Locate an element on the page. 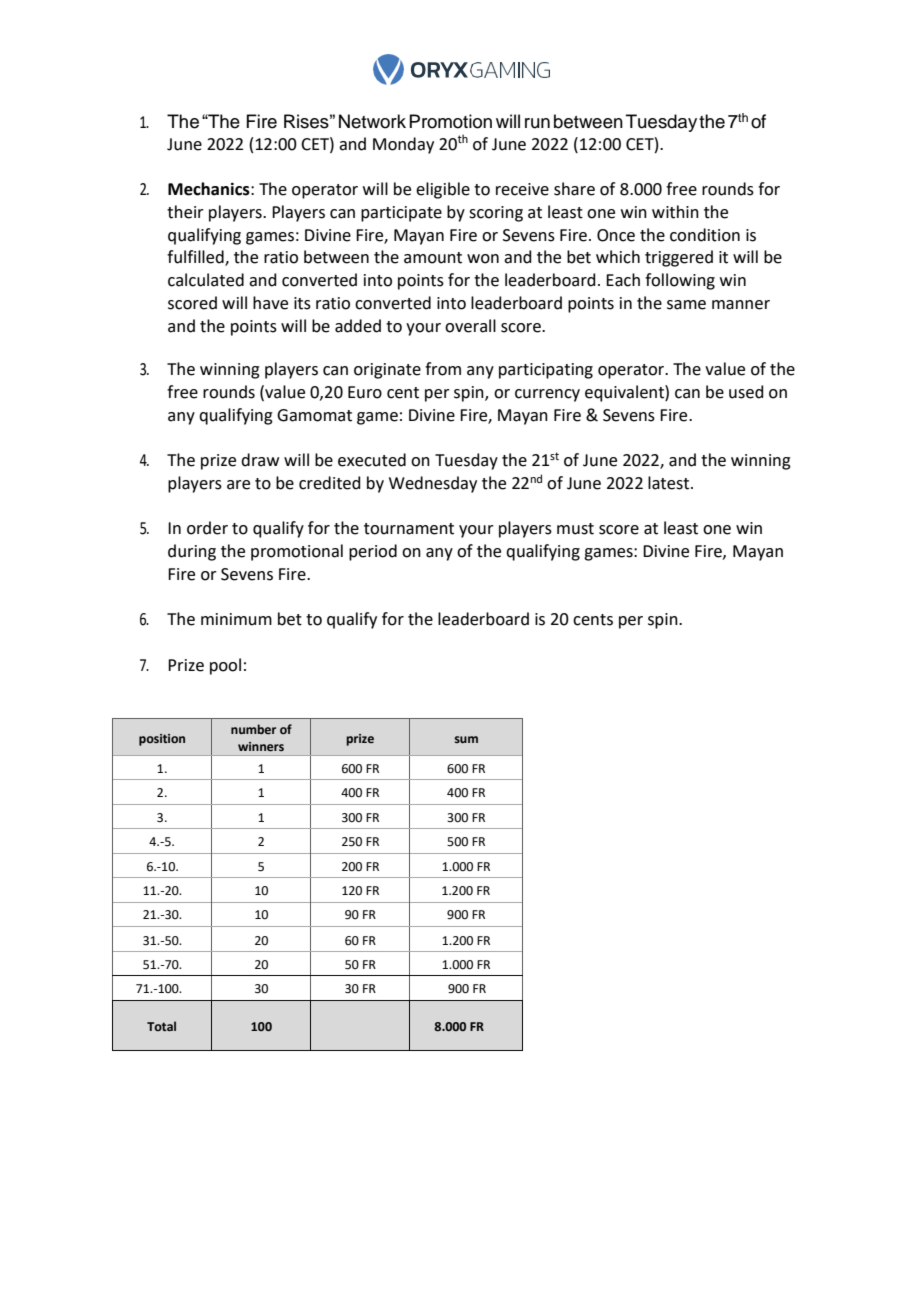  within is located at coordinates (675, 212).
